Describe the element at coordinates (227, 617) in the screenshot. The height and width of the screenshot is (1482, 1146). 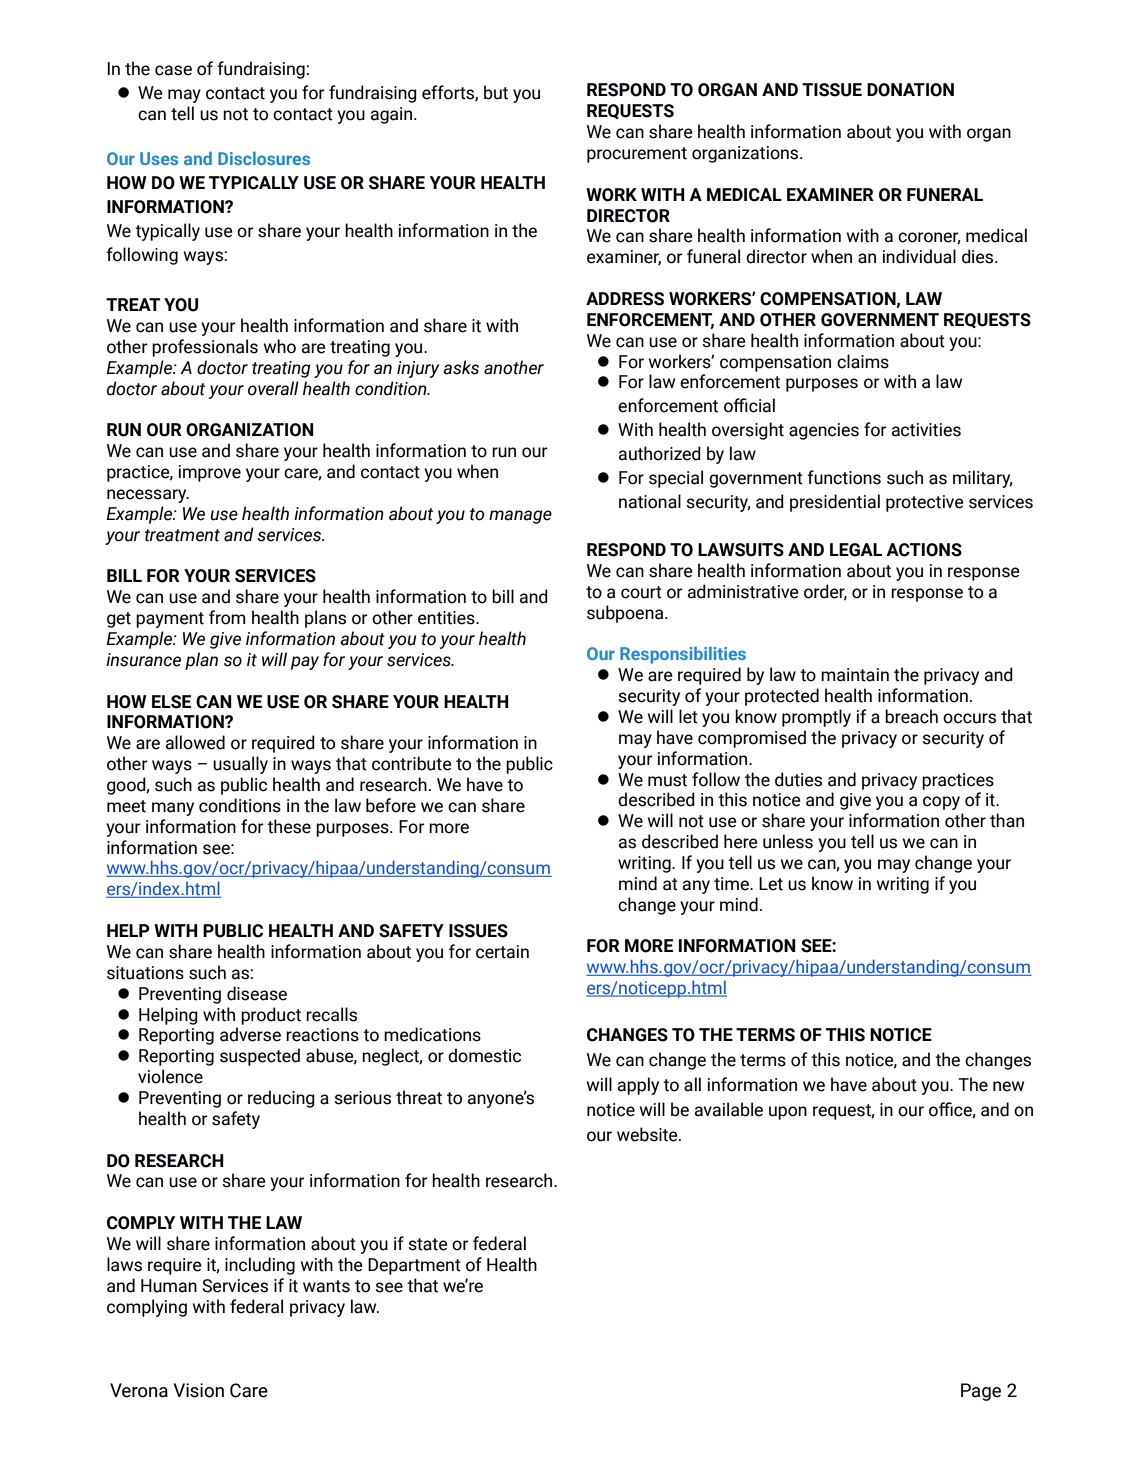
I see `from` at that location.
